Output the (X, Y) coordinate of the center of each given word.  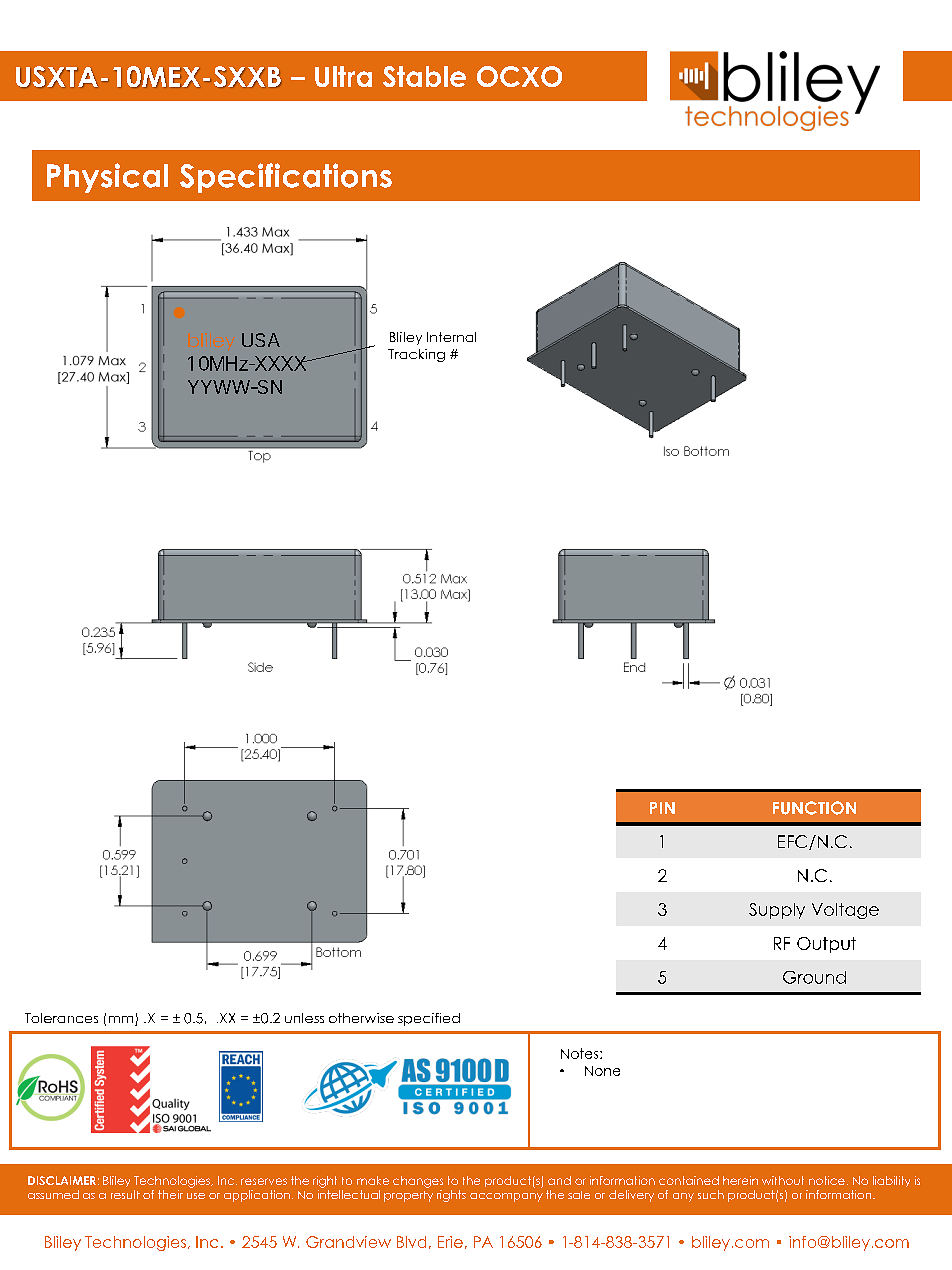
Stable (424, 76)
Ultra (343, 76)
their (170, 1194)
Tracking (416, 355)
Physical (107, 178)
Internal (451, 337)
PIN (662, 808)
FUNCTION (814, 808)
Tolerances (61, 1018)
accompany (506, 1197)
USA (261, 340)
